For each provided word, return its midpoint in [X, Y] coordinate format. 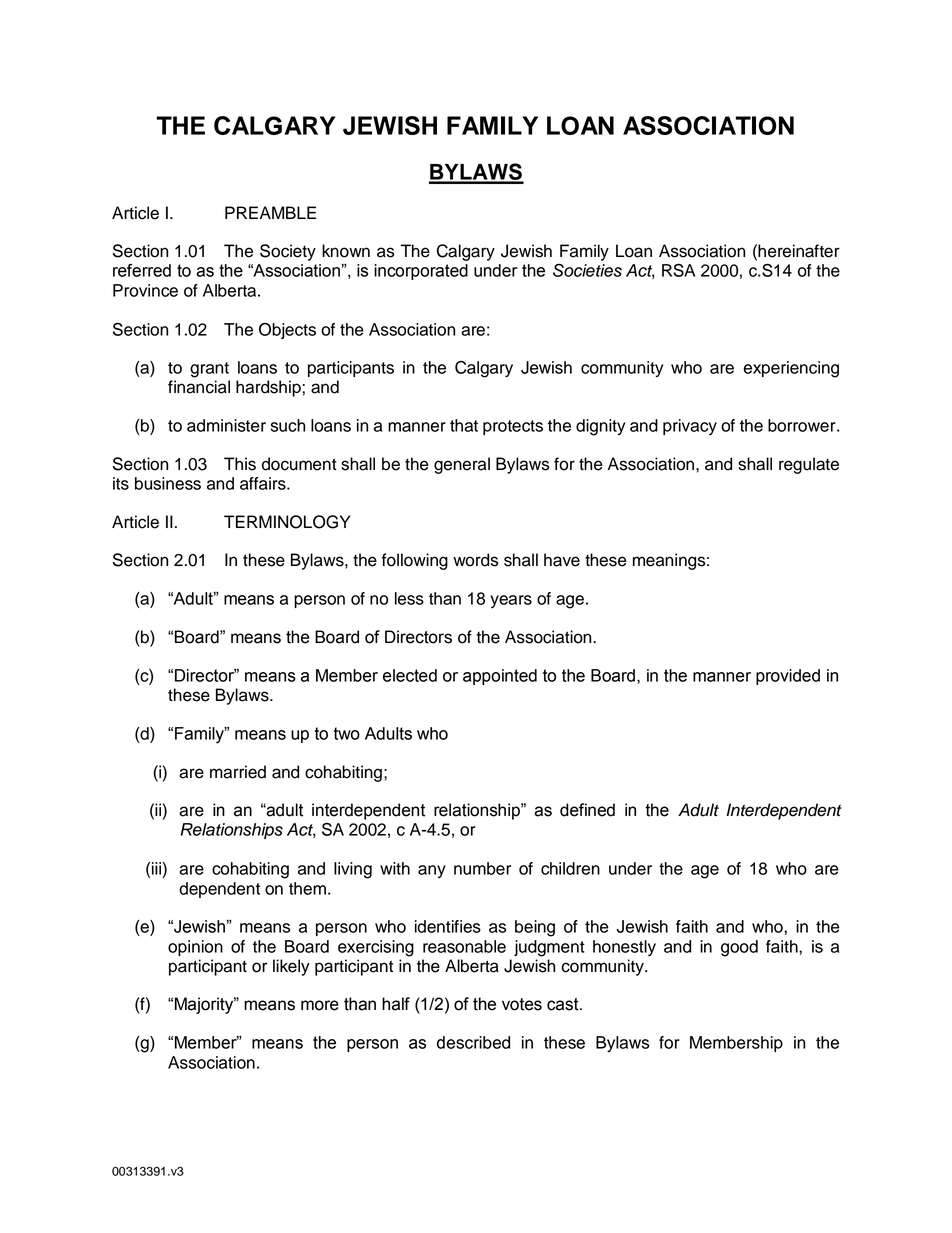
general [462, 465]
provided [788, 677]
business [168, 483]
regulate [809, 465]
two [347, 733]
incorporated [421, 272]
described [473, 1042]
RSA [678, 270]
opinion [195, 948]
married [238, 772]
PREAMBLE [270, 212]
